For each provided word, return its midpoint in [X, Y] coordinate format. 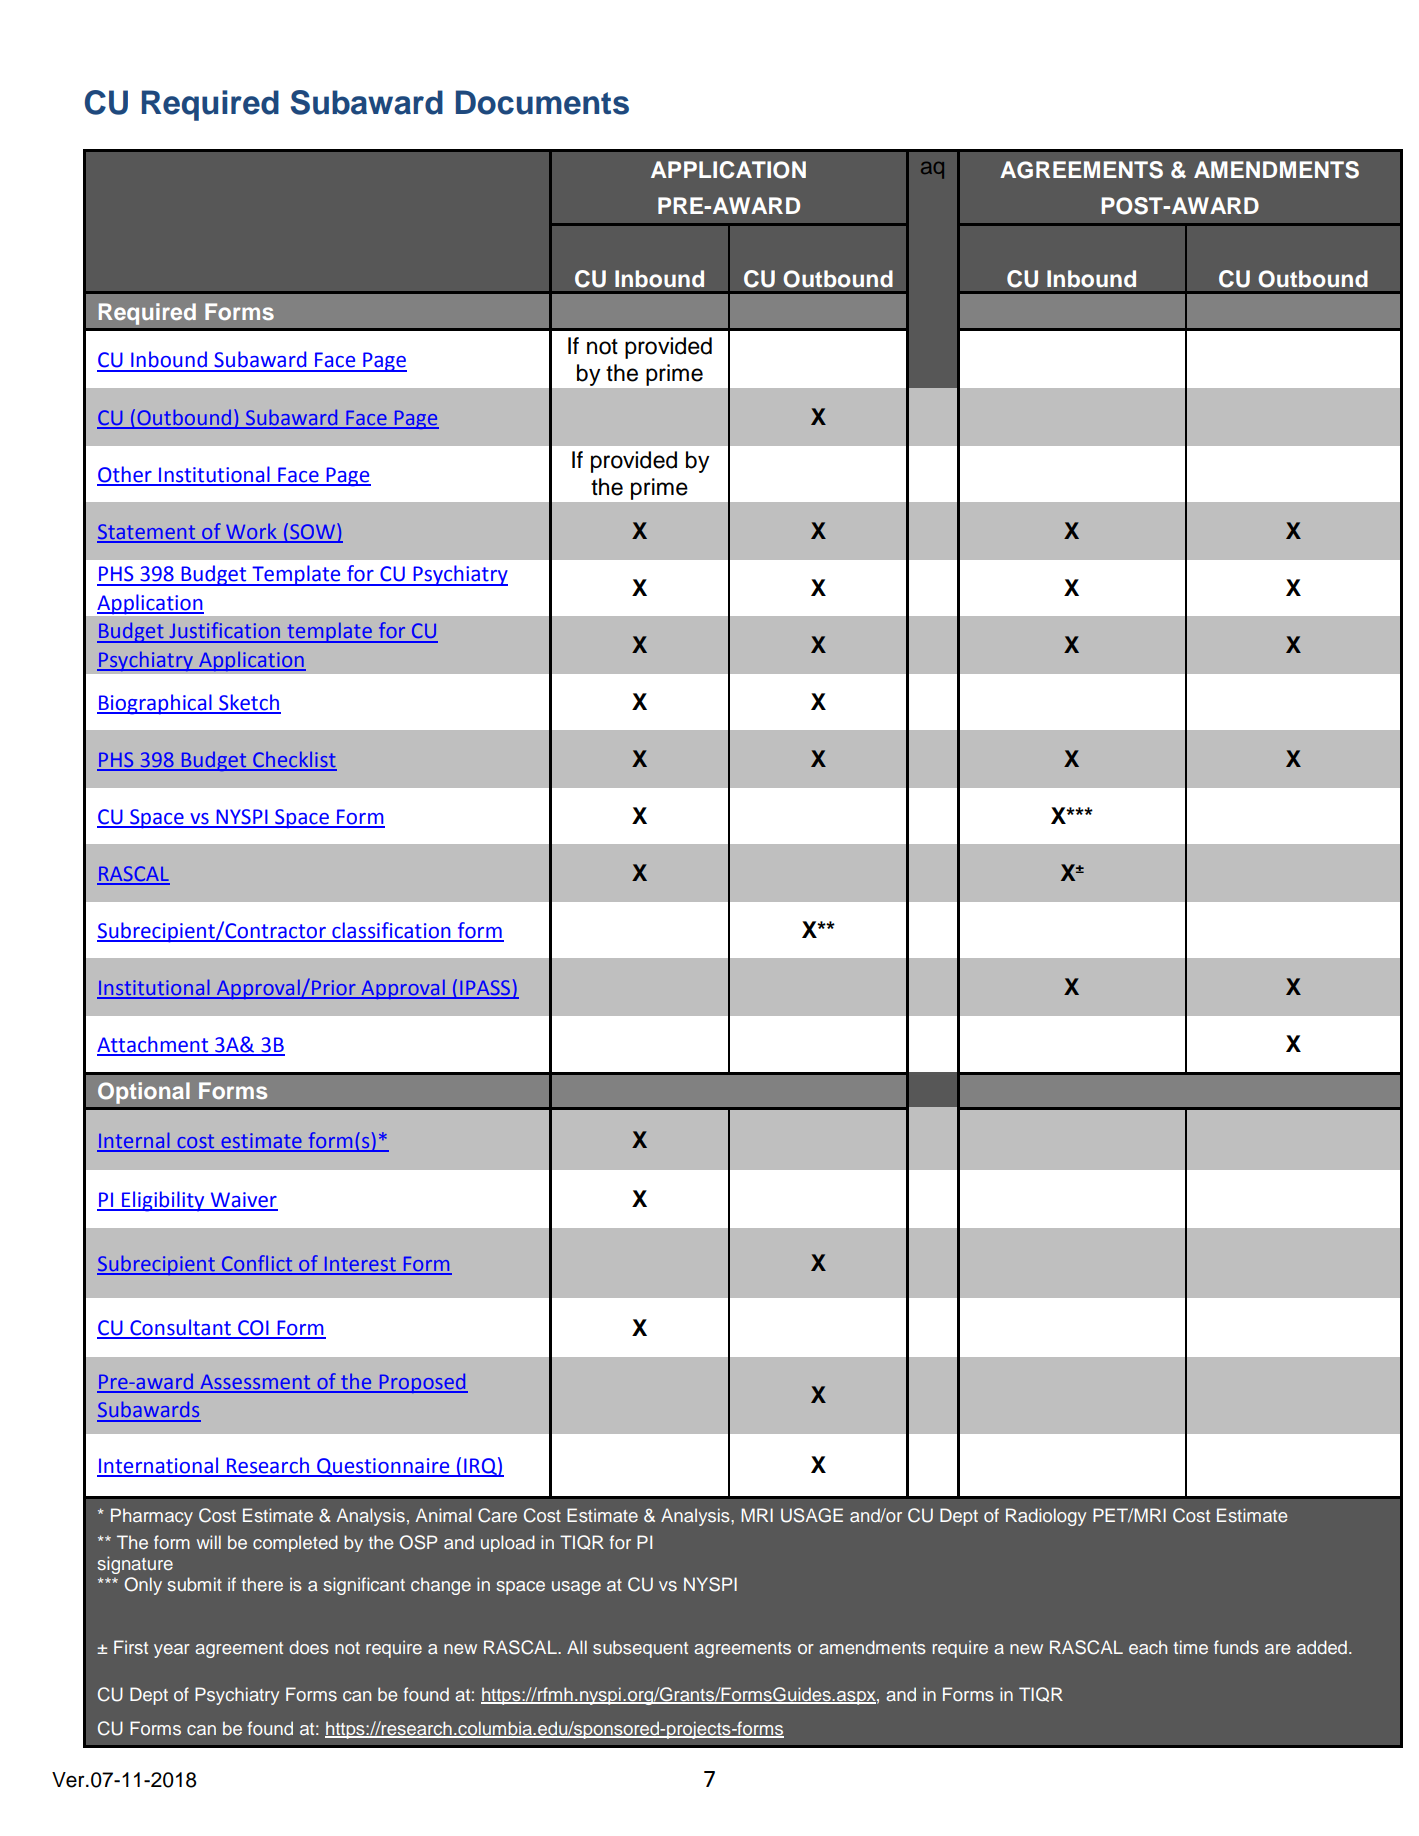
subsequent [640, 1649]
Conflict [257, 1264]
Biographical [155, 704]
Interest [360, 1265]
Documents [542, 102]
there [262, 1584]
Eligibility [163, 1201]
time [1190, 1647]
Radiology [1046, 1517]
